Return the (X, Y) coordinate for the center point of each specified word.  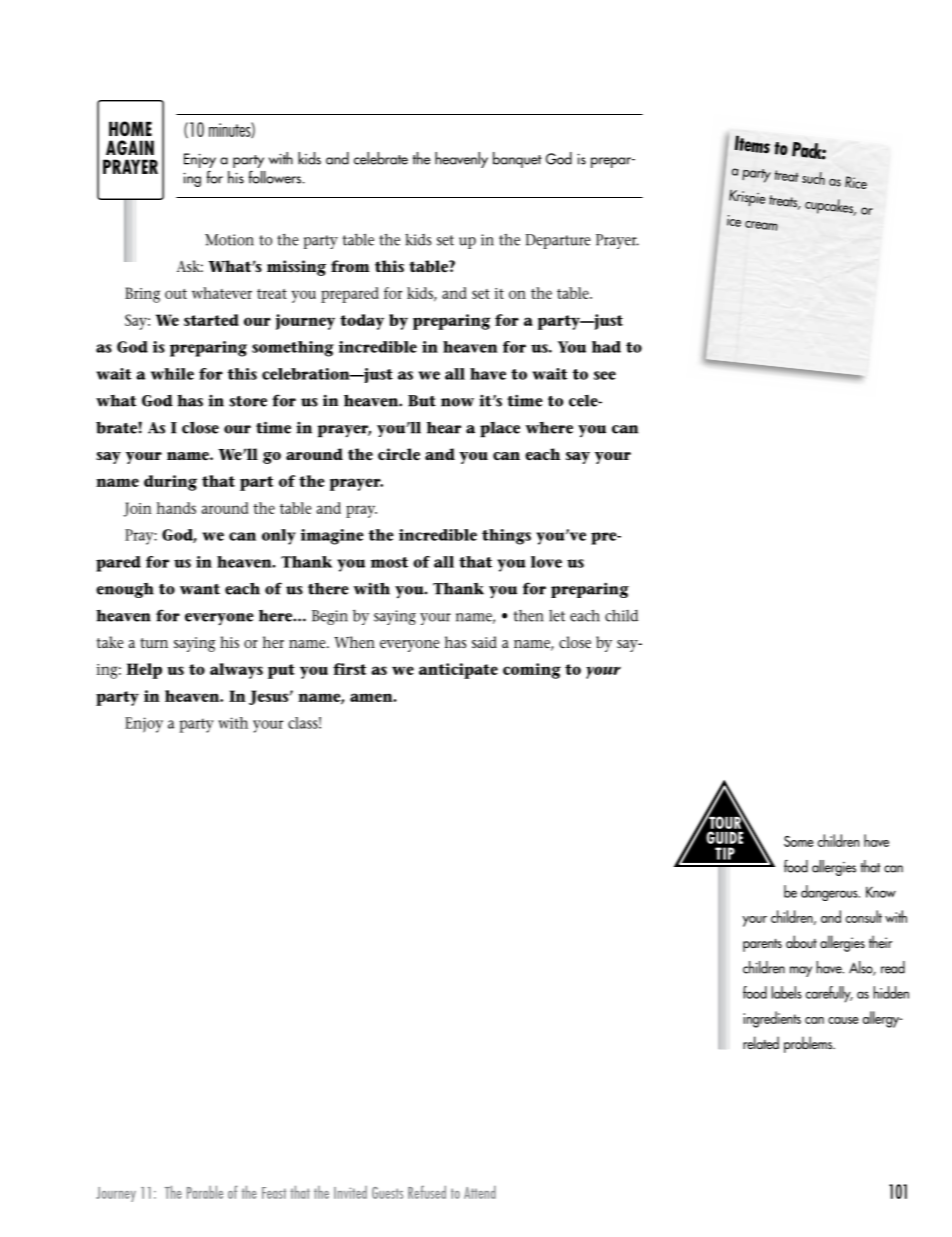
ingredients (772, 1019)
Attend (480, 1192)
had (606, 347)
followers (276, 177)
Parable (205, 1192)
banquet (517, 160)
